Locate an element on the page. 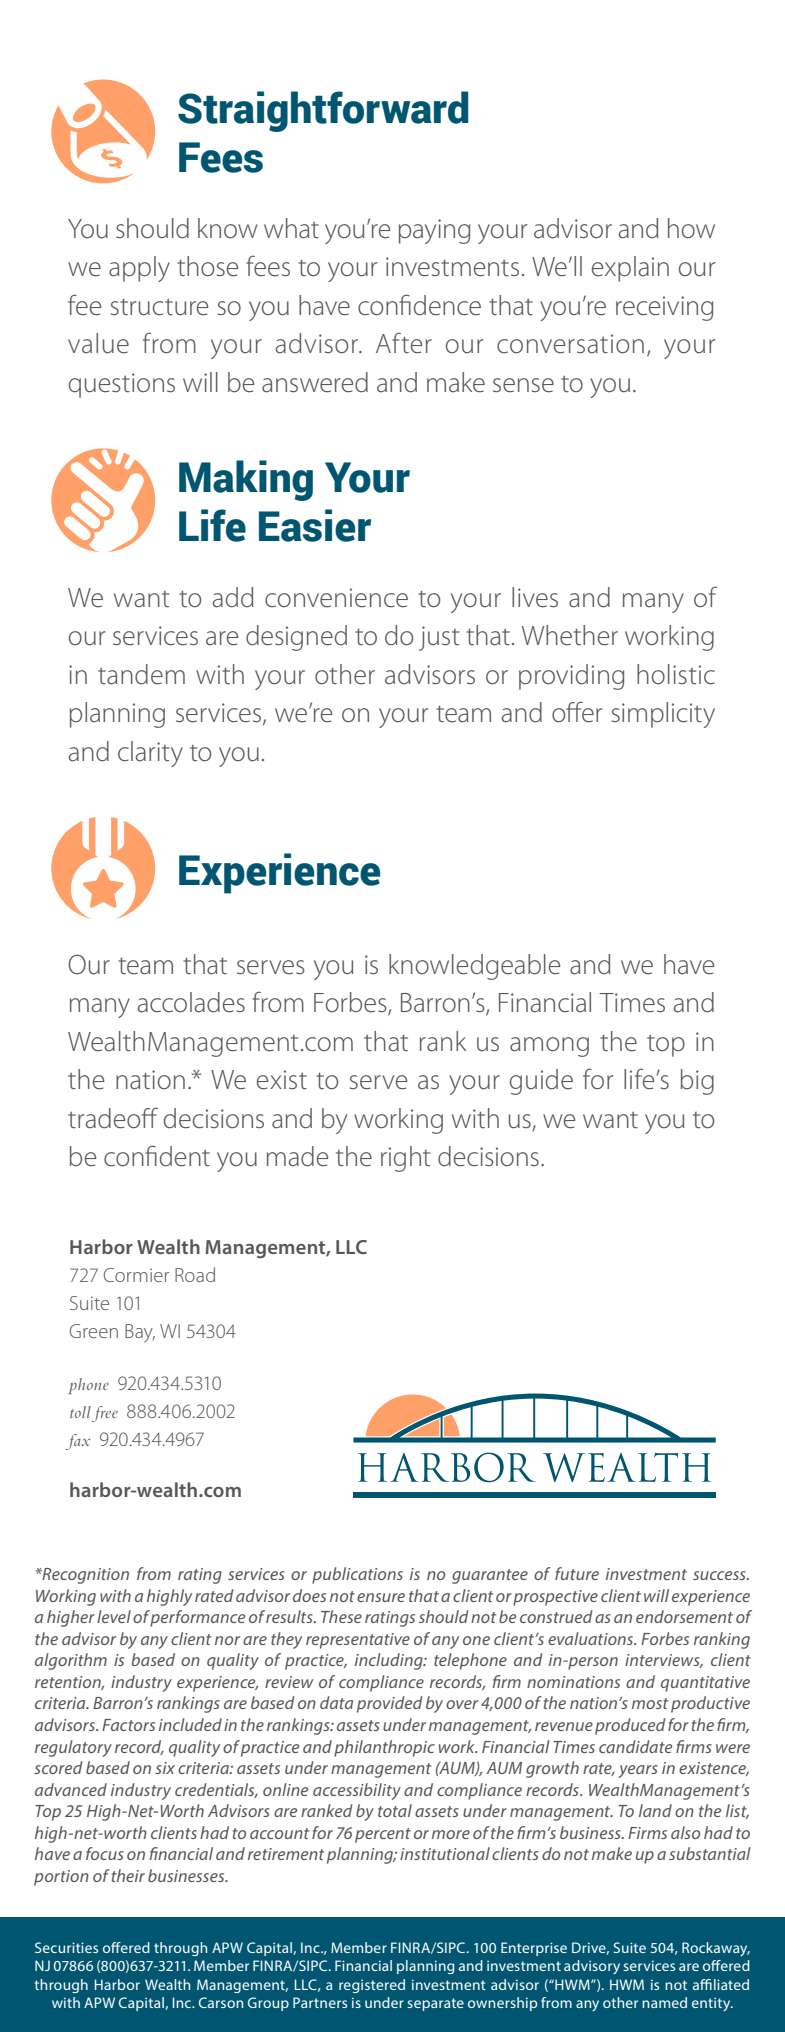 The height and width of the document is (2032, 785). their is located at coordinates (128, 1875).
